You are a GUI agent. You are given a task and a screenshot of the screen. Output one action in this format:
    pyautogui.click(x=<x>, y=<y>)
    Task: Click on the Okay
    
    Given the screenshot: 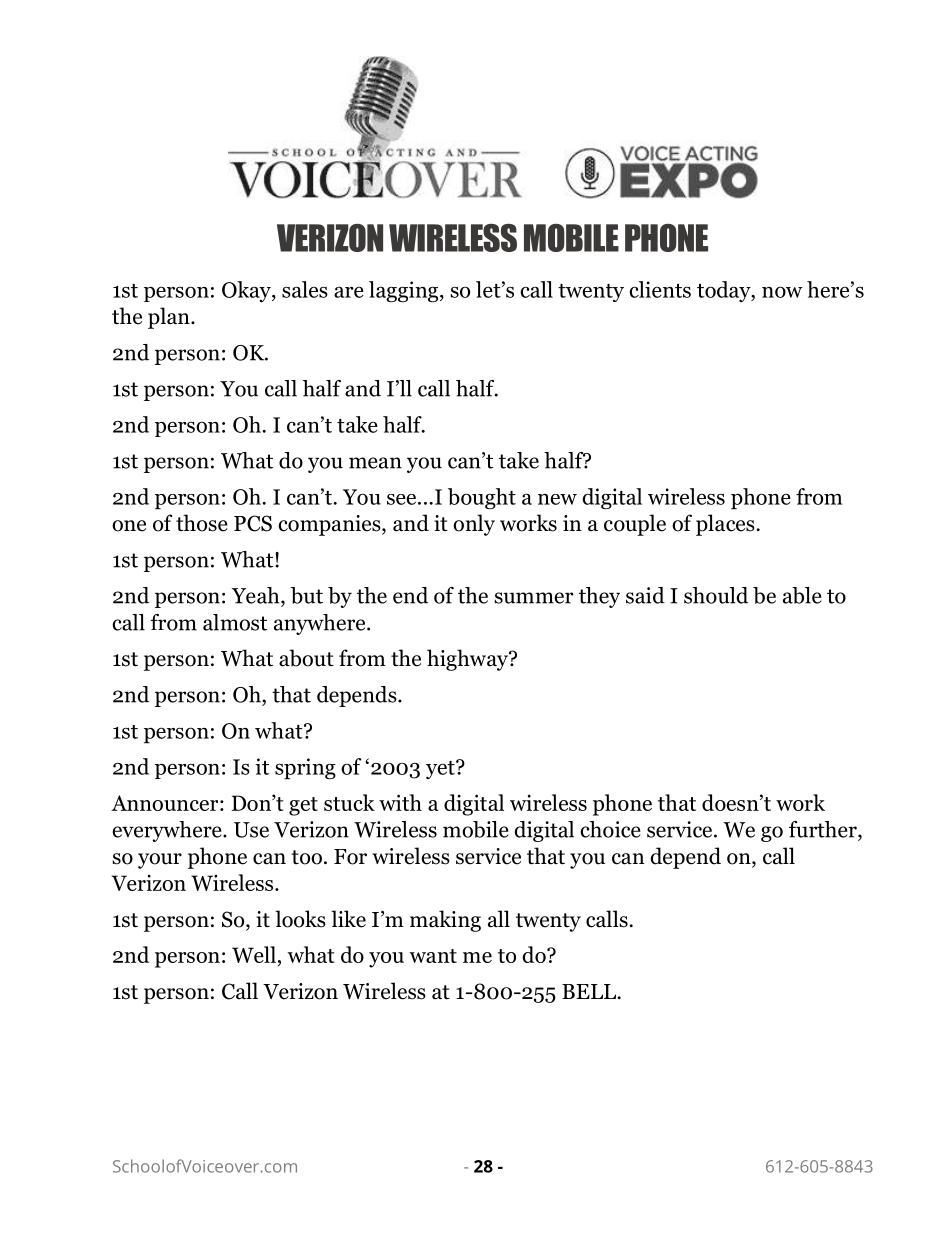 What is the action you would take?
    pyautogui.click(x=247, y=291)
